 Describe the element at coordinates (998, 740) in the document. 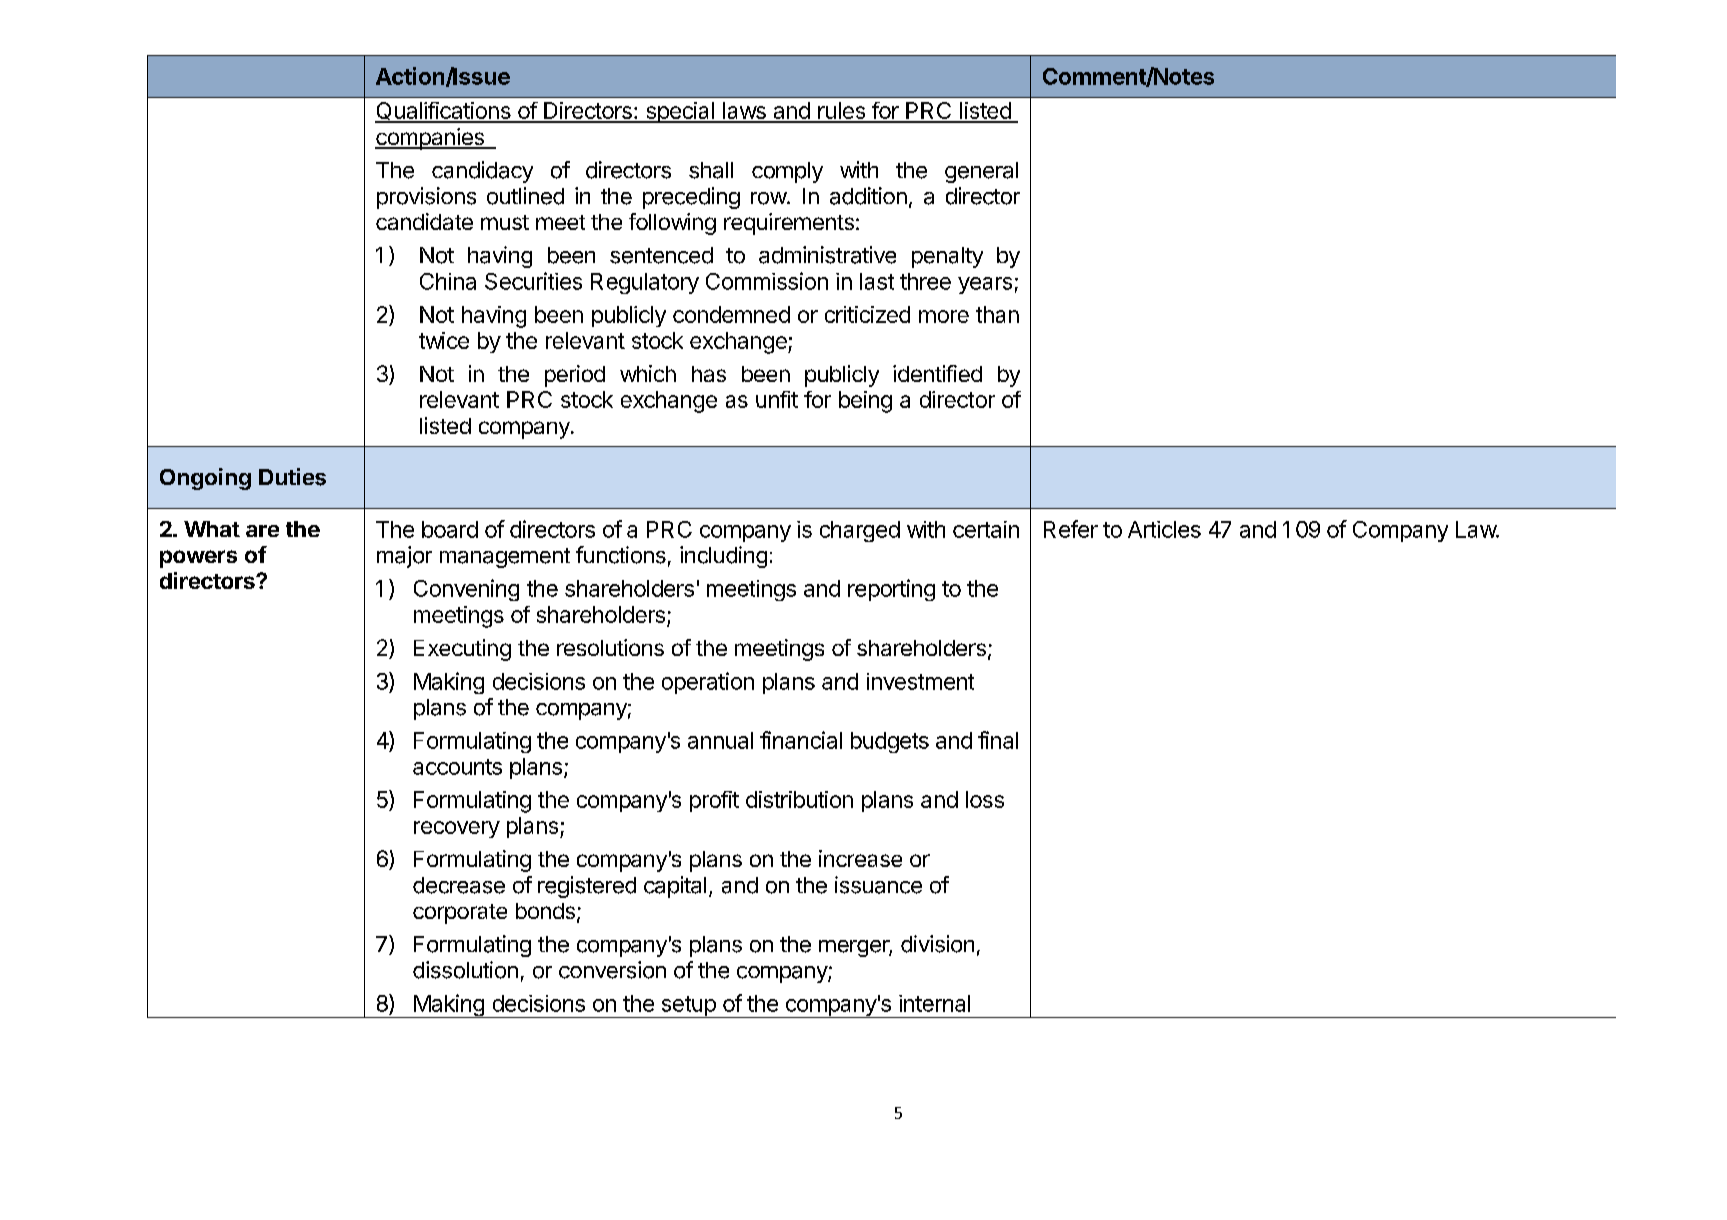

I see `final` at that location.
